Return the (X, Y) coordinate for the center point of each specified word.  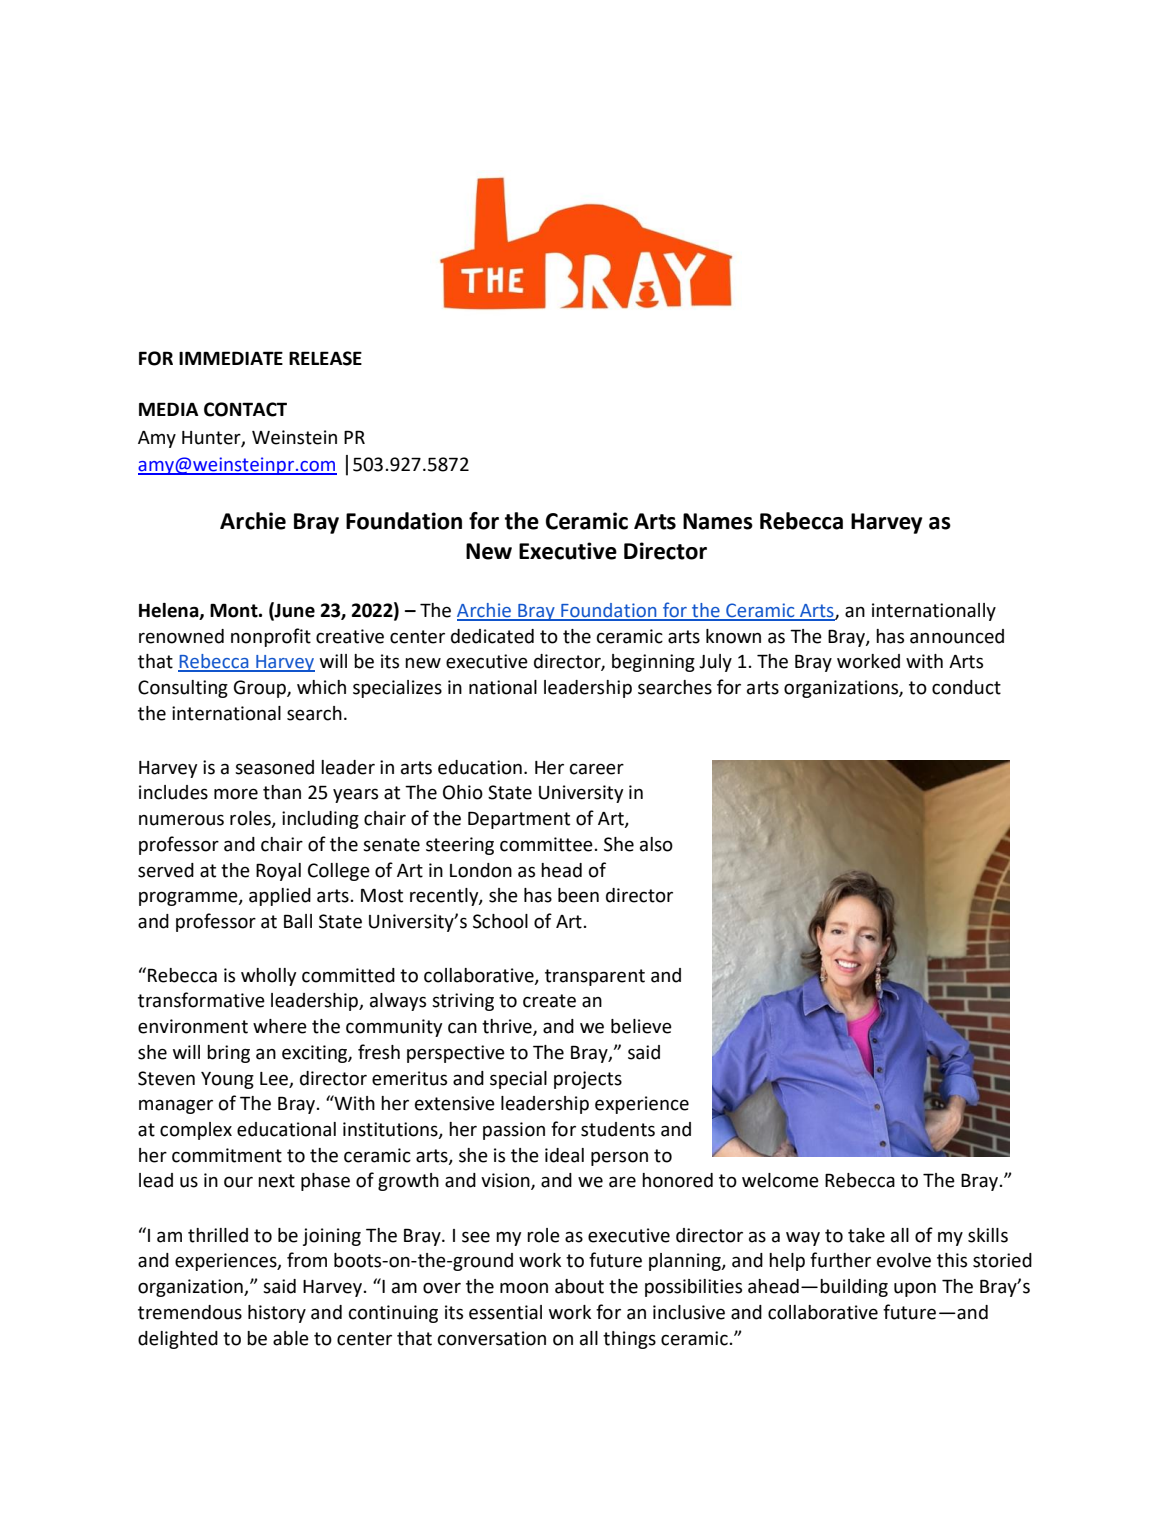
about (579, 1286)
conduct (966, 687)
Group (261, 689)
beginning (653, 663)
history (277, 1314)
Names (718, 521)
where (280, 1026)
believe (641, 1026)
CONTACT (245, 409)
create (549, 1001)
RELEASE (325, 358)
